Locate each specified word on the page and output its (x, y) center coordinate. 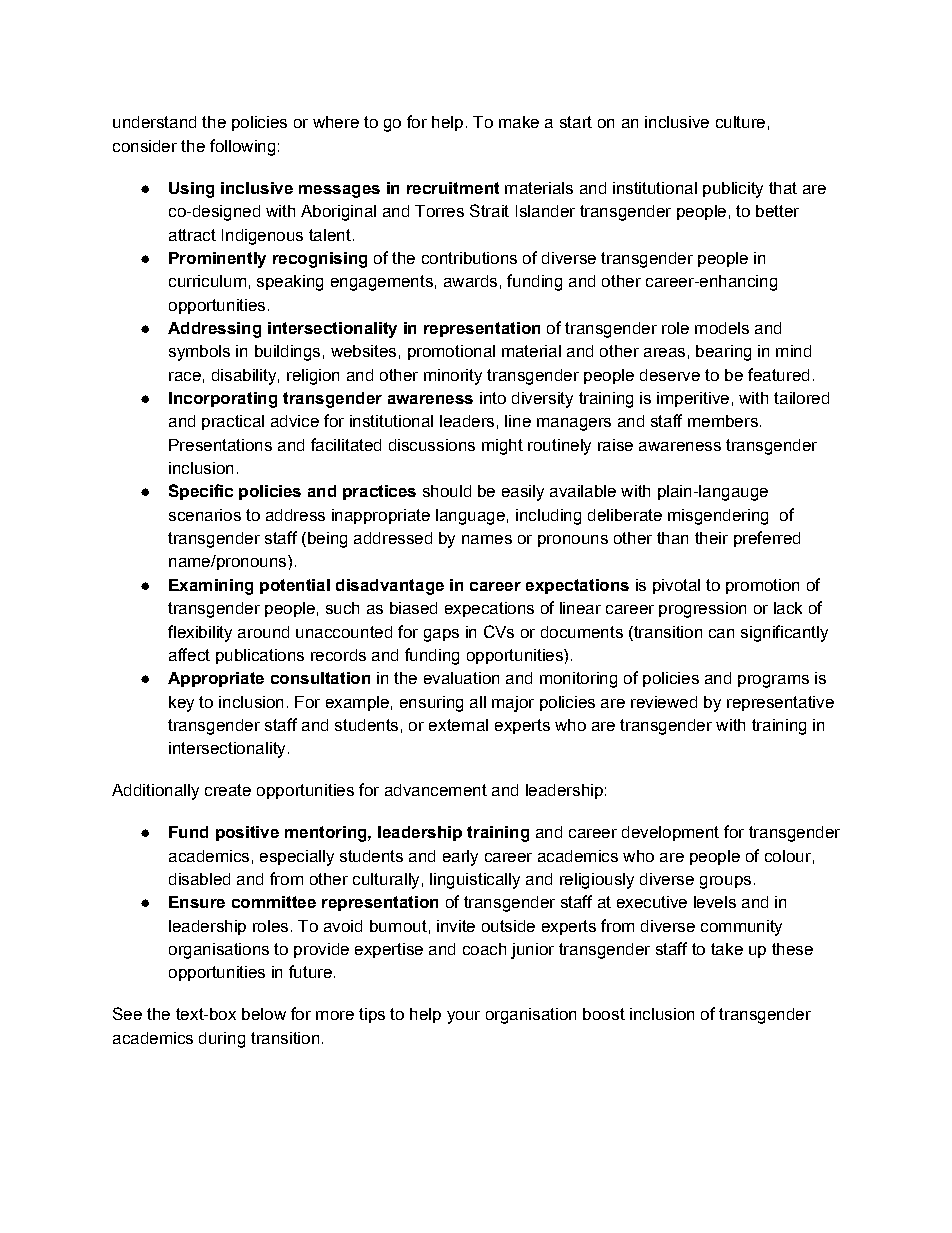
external (458, 725)
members (723, 421)
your (463, 1017)
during (222, 1040)
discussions (432, 445)
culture (740, 122)
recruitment (453, 188)
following (242, 147)
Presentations (220, 445)
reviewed (664, 702)
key (181, 704)
